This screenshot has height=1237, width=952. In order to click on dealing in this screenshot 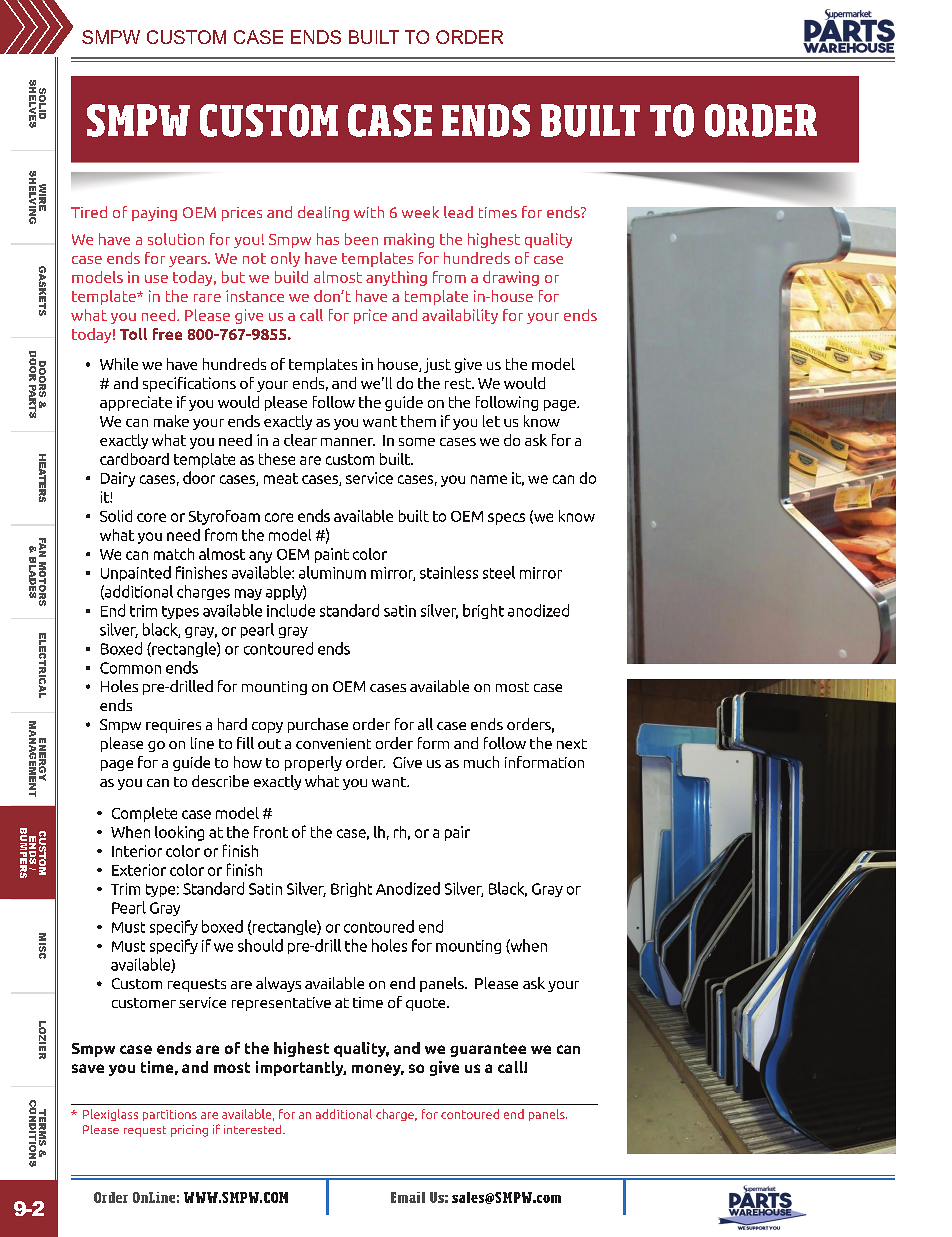, I will do `click(323, 213)`.
